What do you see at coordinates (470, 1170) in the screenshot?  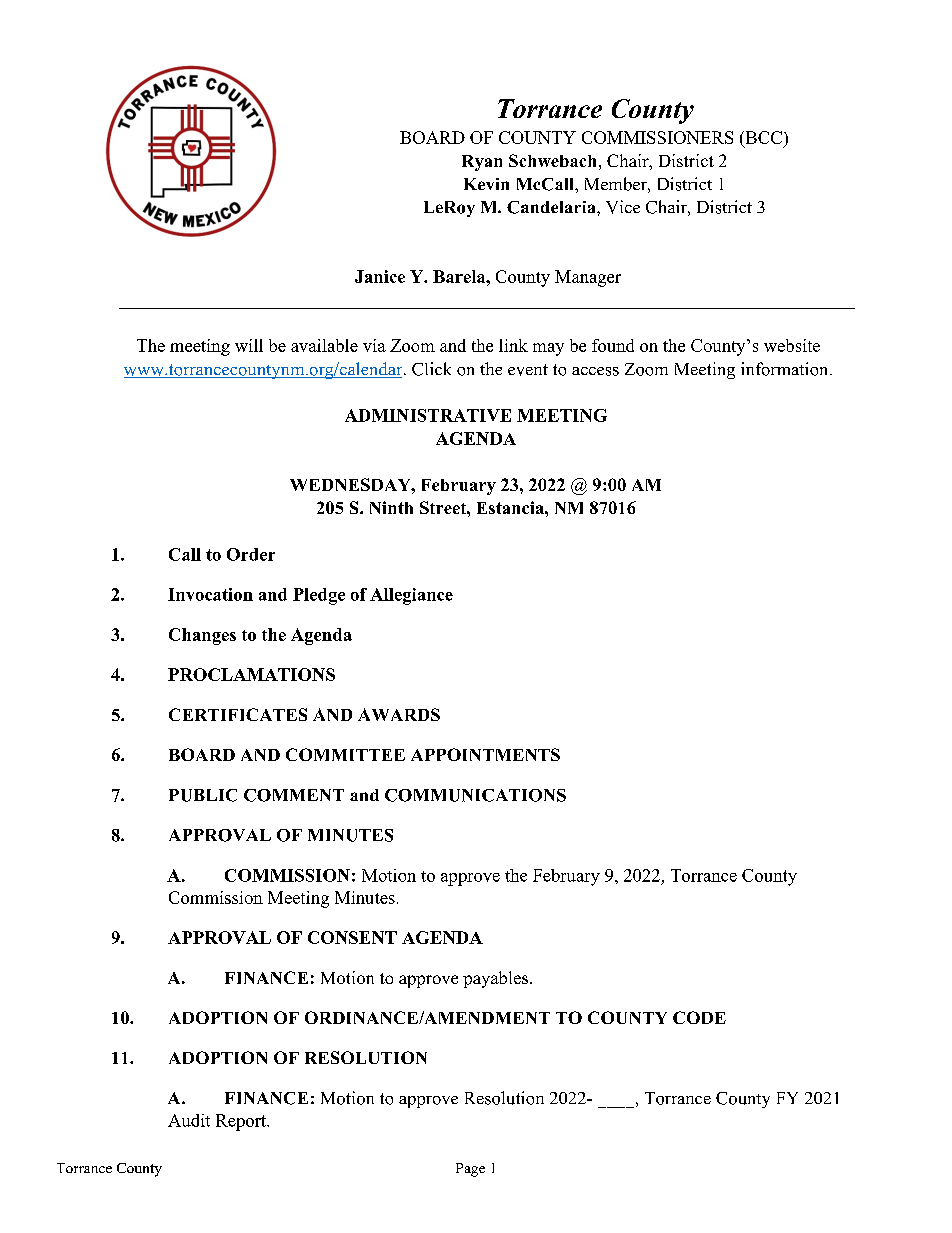 I see `Page` at bounding box center [470, 1170].
